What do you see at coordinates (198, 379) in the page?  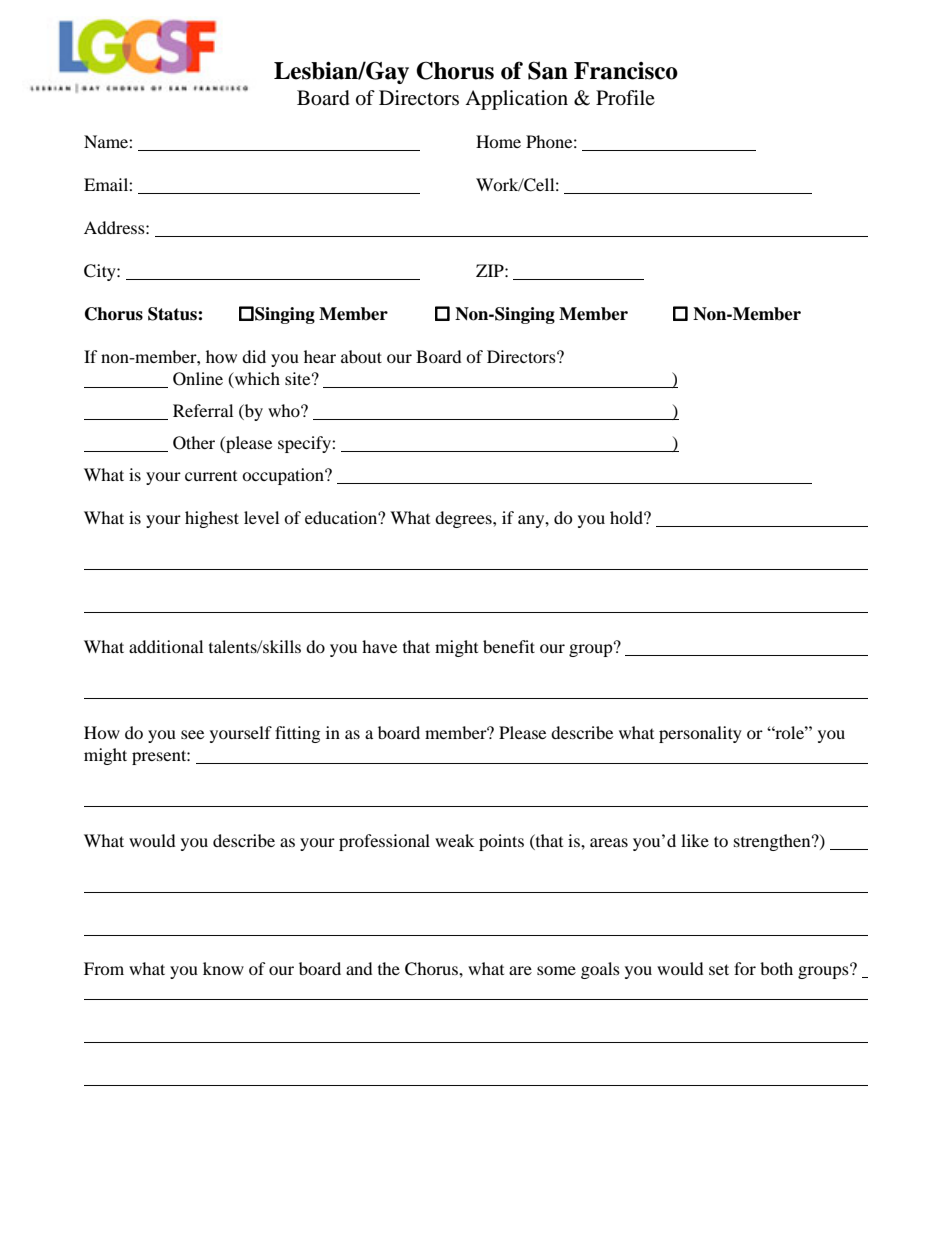 I see `Online` at bounding box center [198, 379].
